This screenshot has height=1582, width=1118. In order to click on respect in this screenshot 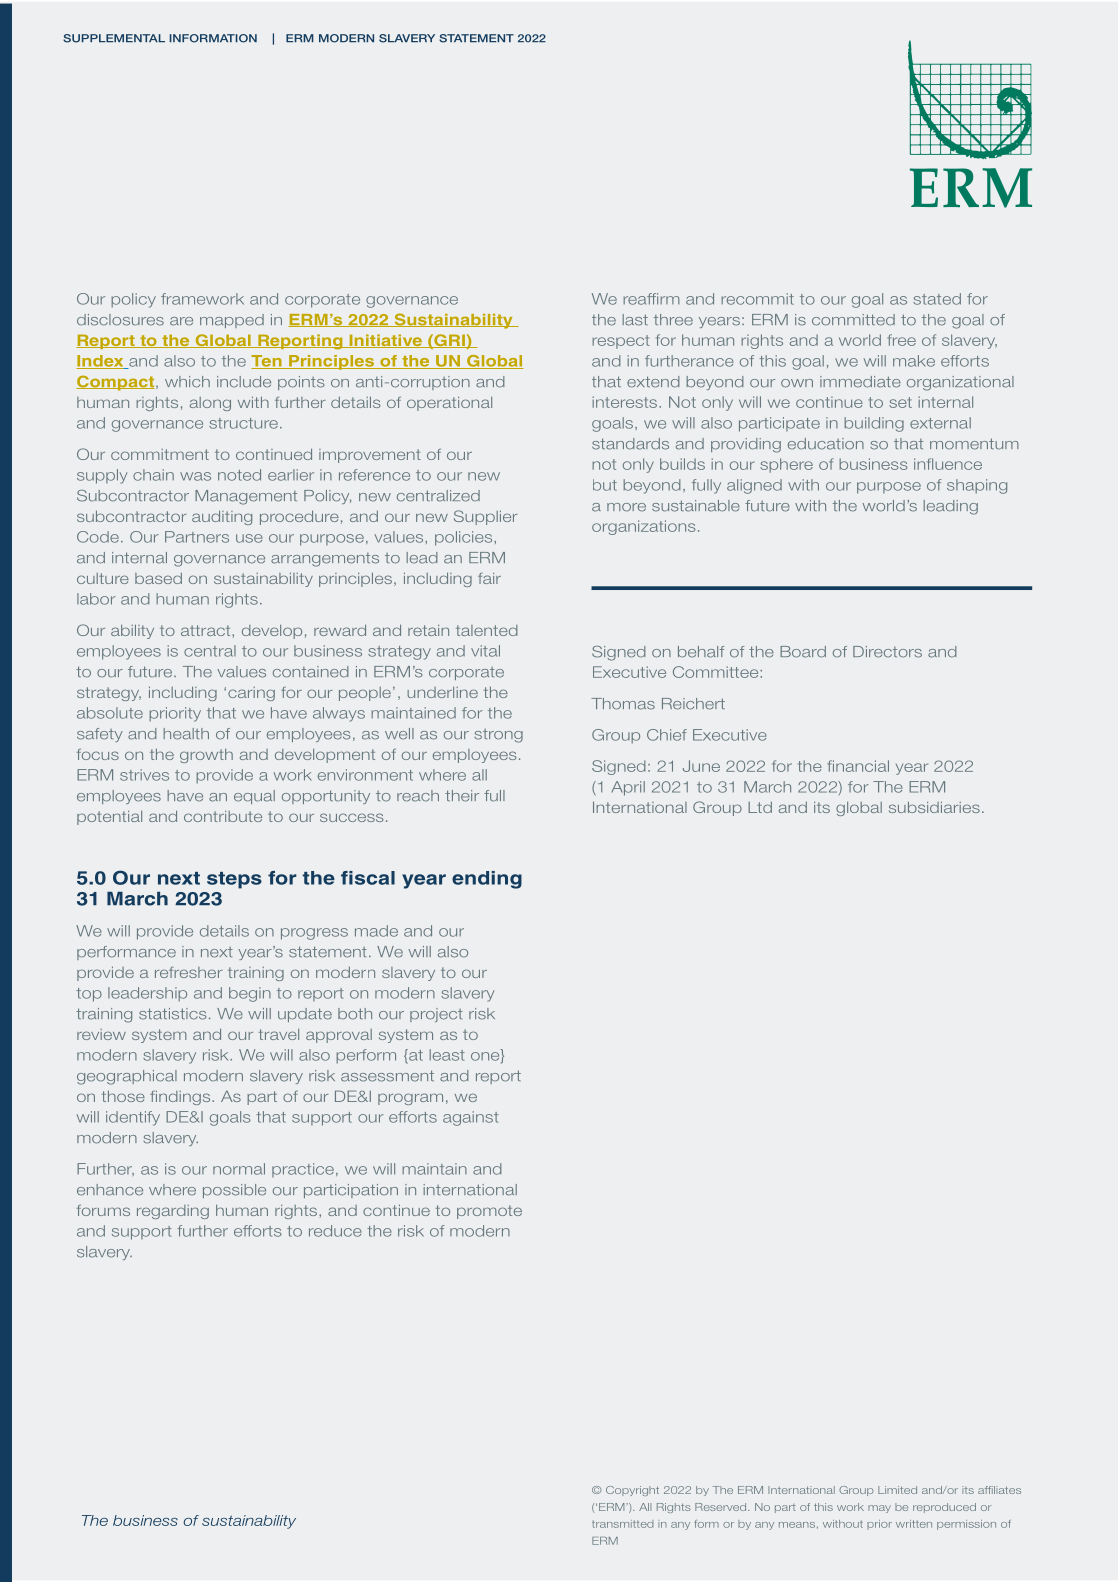, I will do `click(621, 342)`.
